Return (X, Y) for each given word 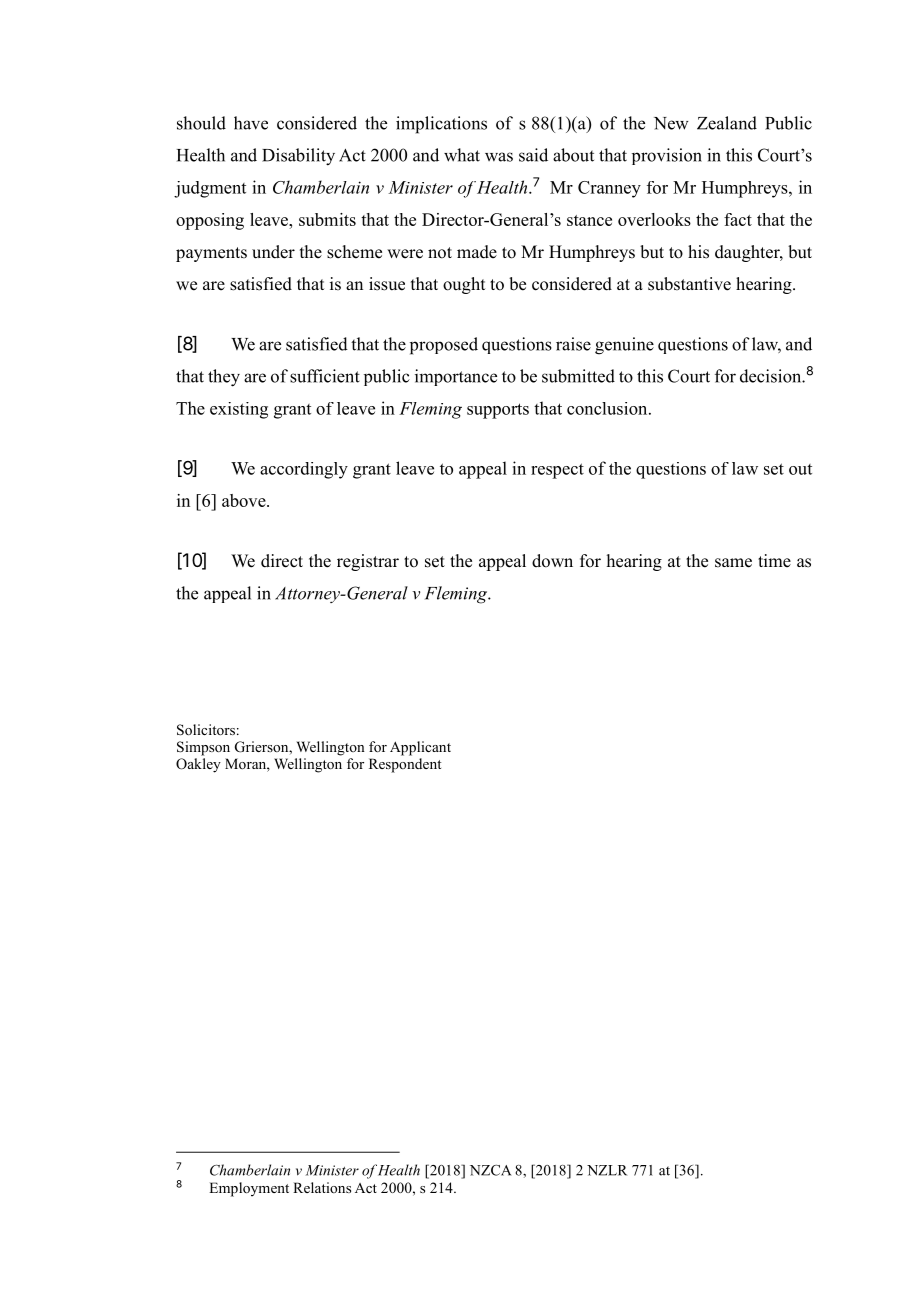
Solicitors (206, 730)
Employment (249, 1189)
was (499, 157)
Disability (298, 157)
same (733, 563)
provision (667, 156)
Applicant (420, 748)
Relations (322, 1187)
